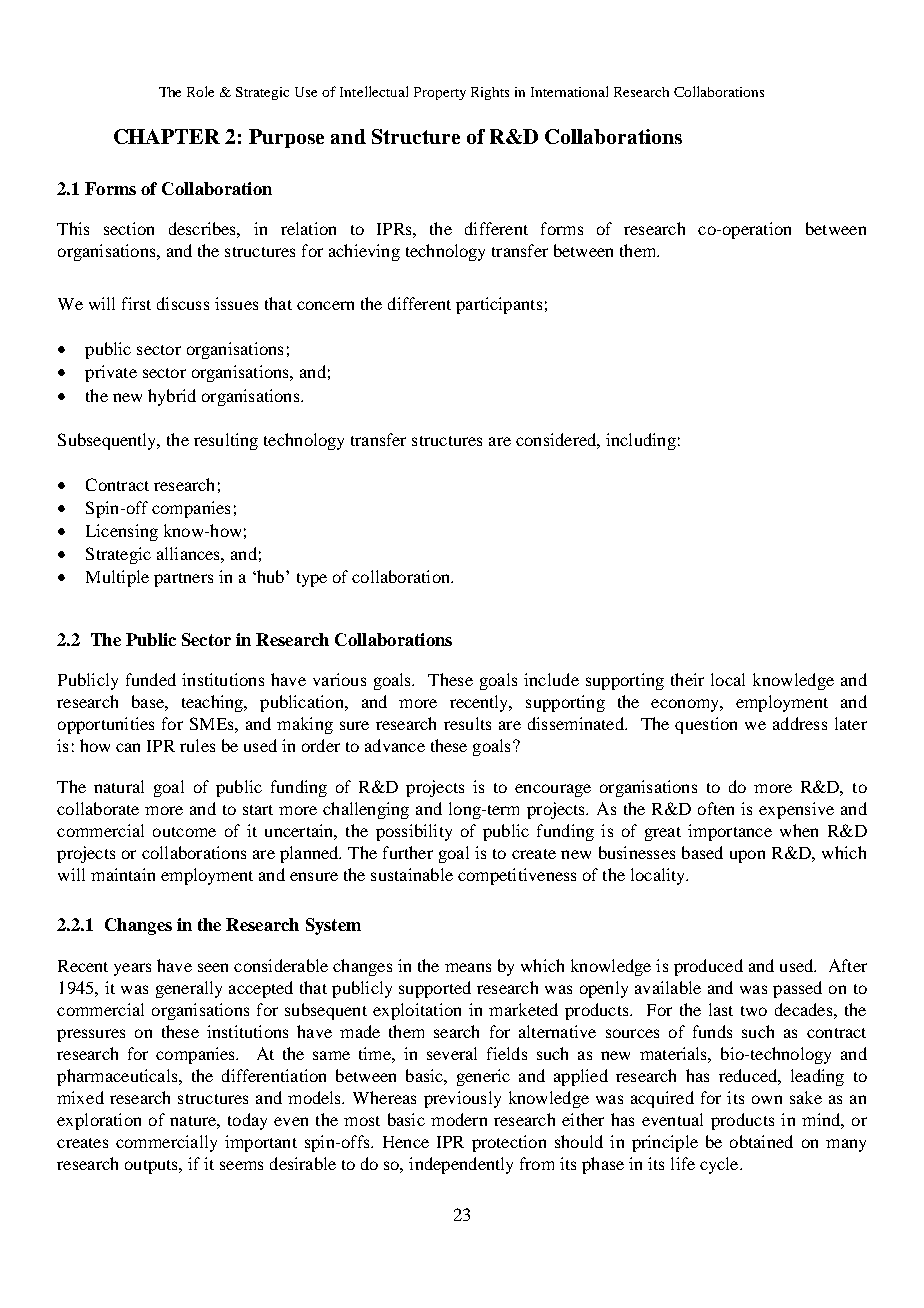 The width and height of the page is (924, 1308). I want to click on modern, so click(459, 1119).
